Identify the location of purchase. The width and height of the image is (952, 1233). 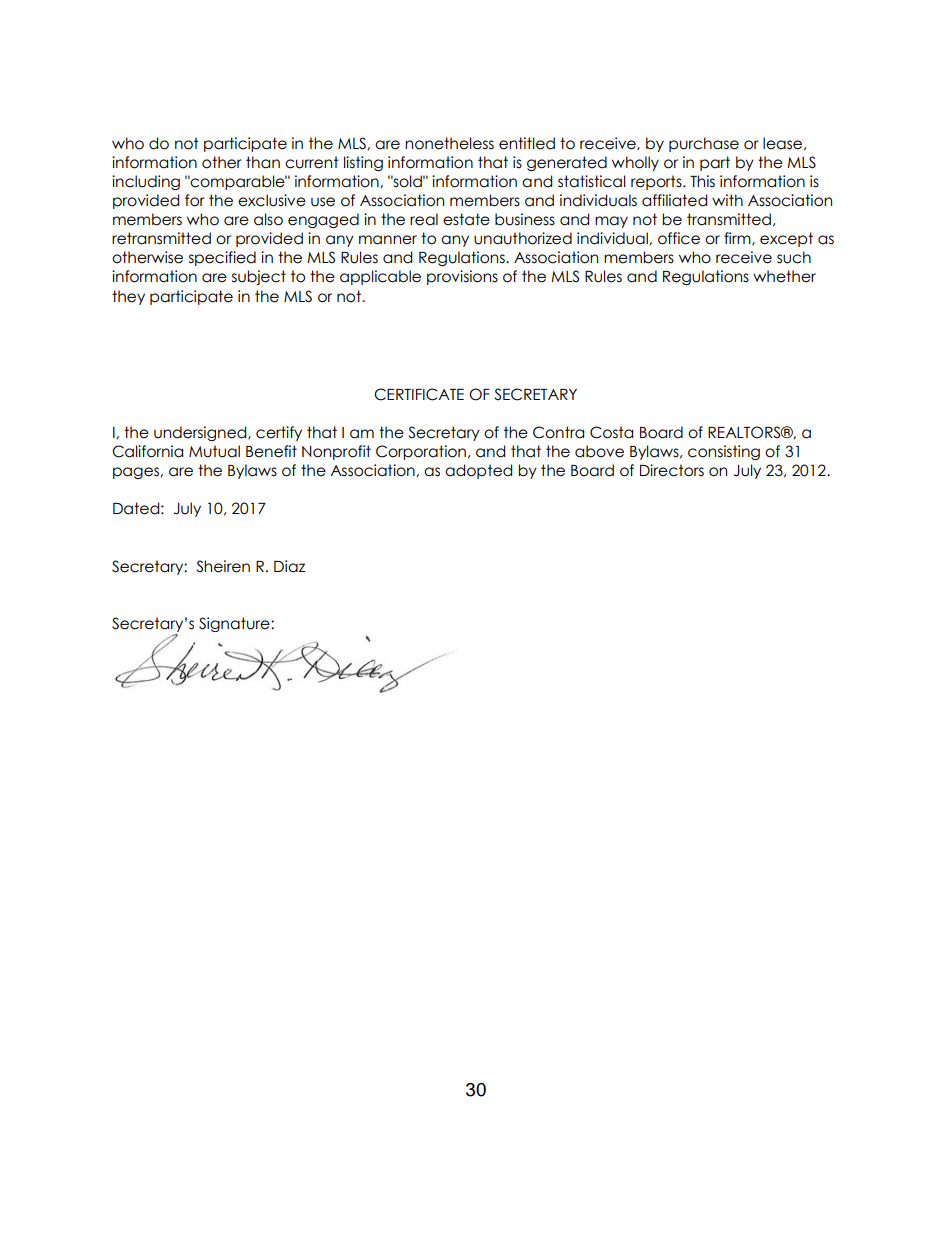
(704, 144).
